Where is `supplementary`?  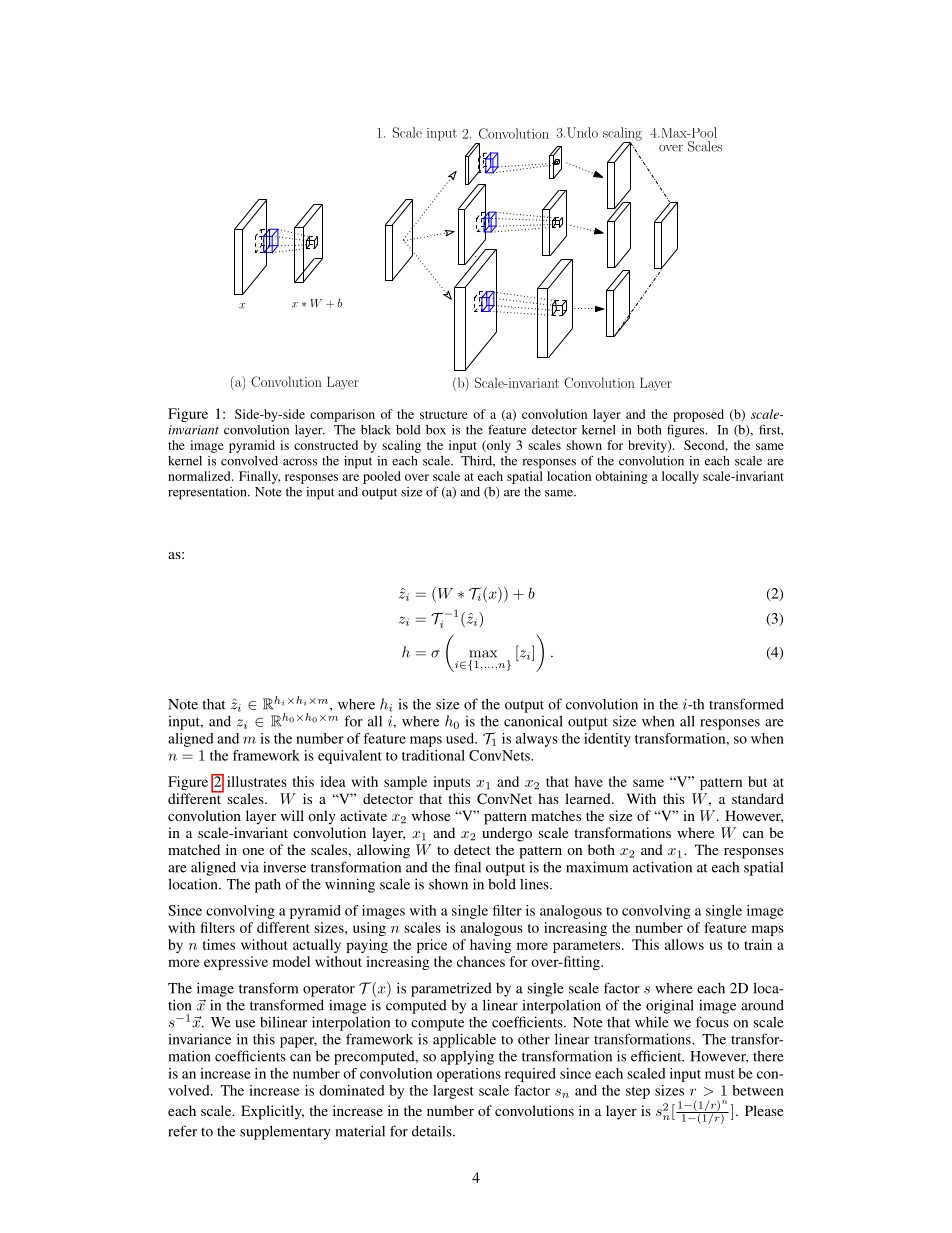 supplementary is located at coordinates (285, 1133).
